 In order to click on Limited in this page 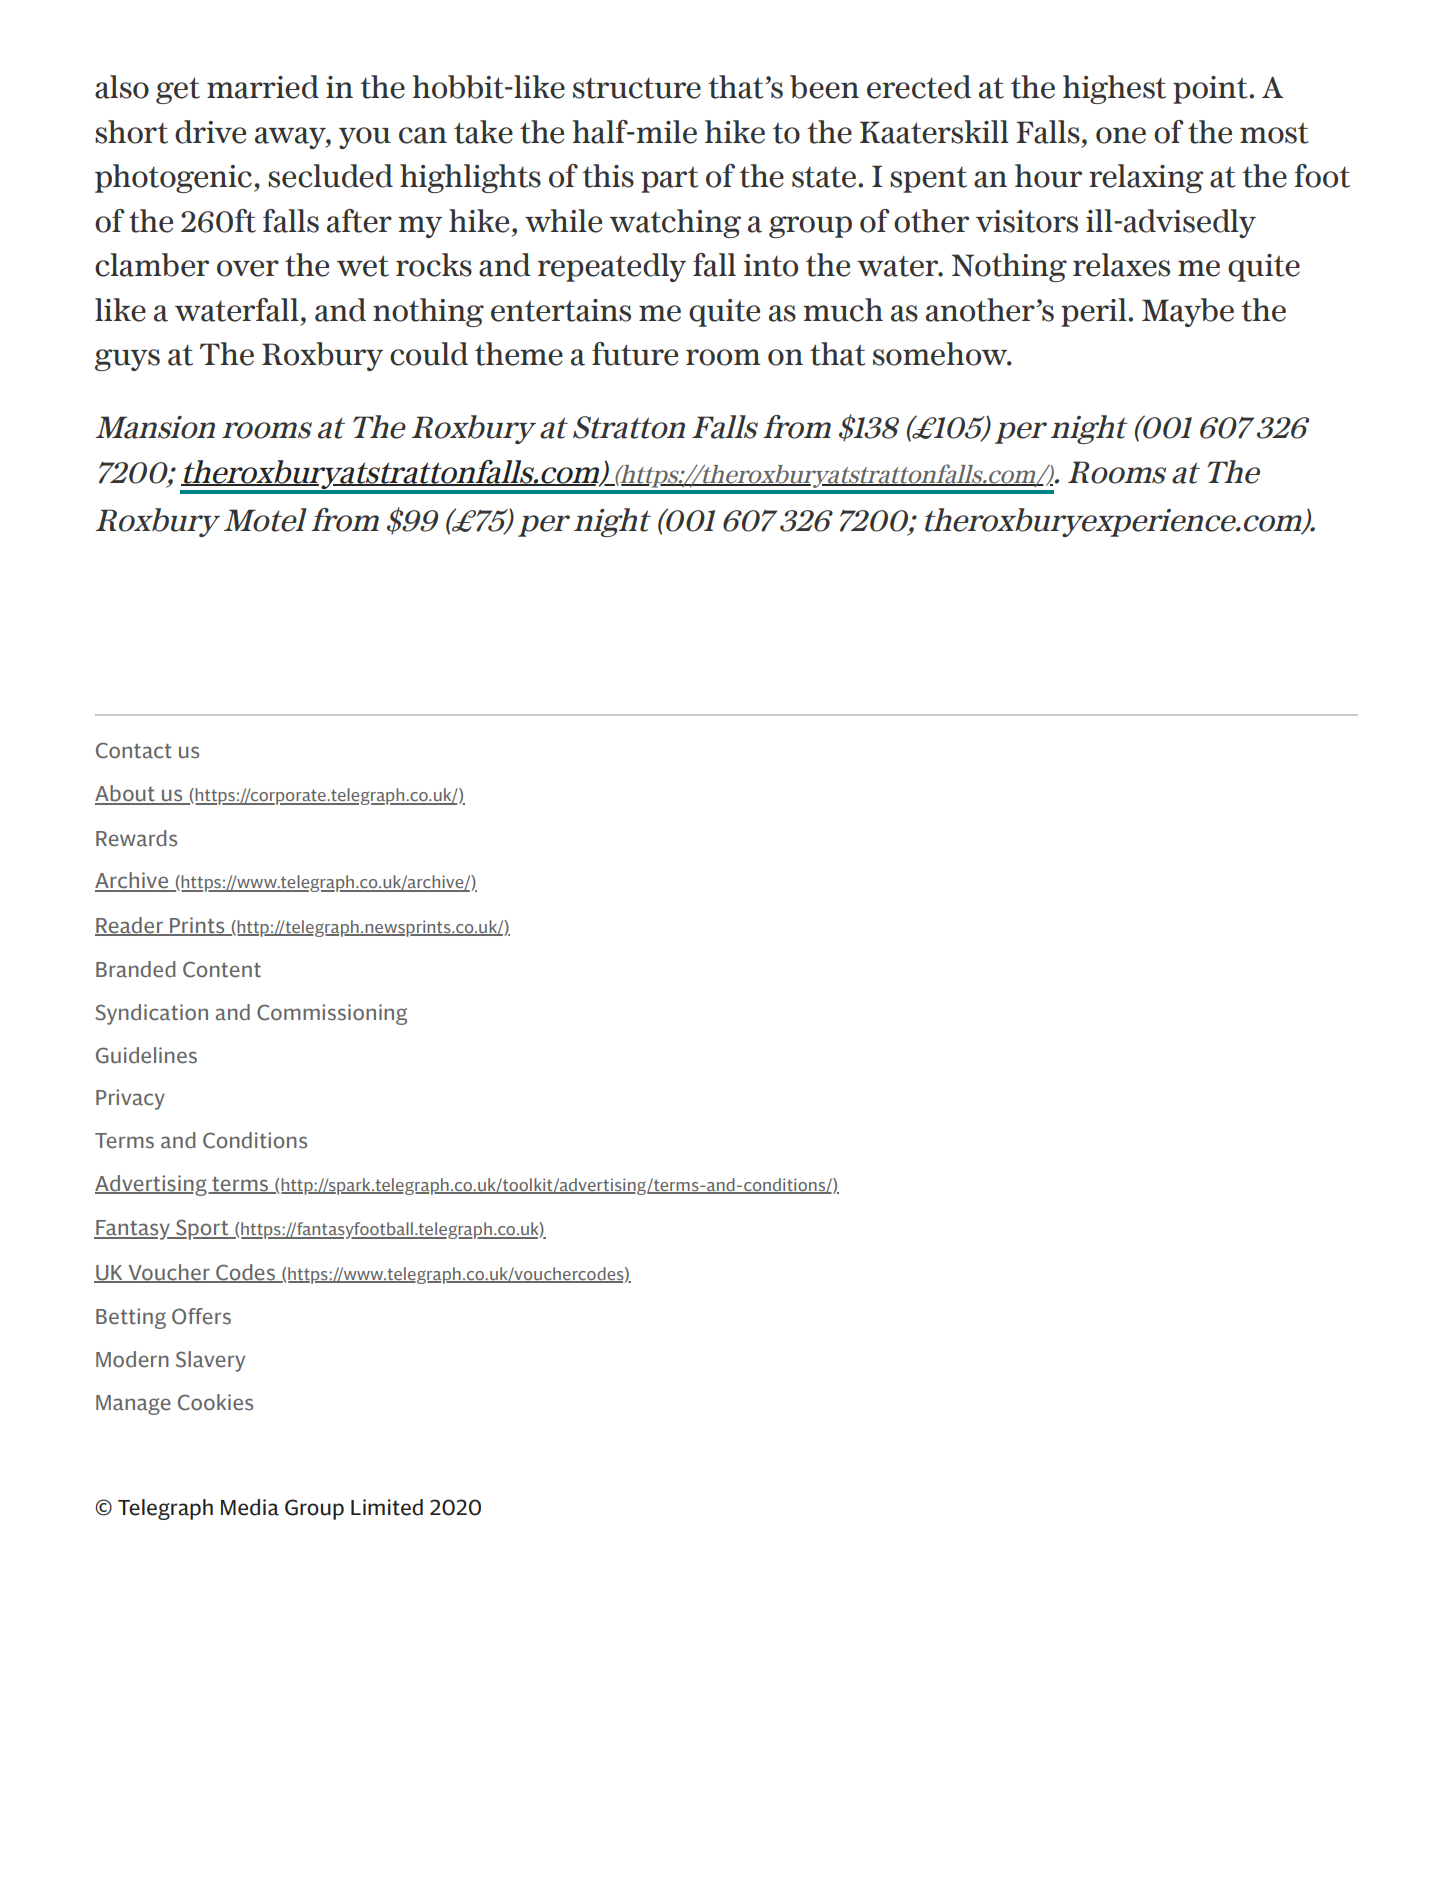, I will do `click(387, 1507)`.
